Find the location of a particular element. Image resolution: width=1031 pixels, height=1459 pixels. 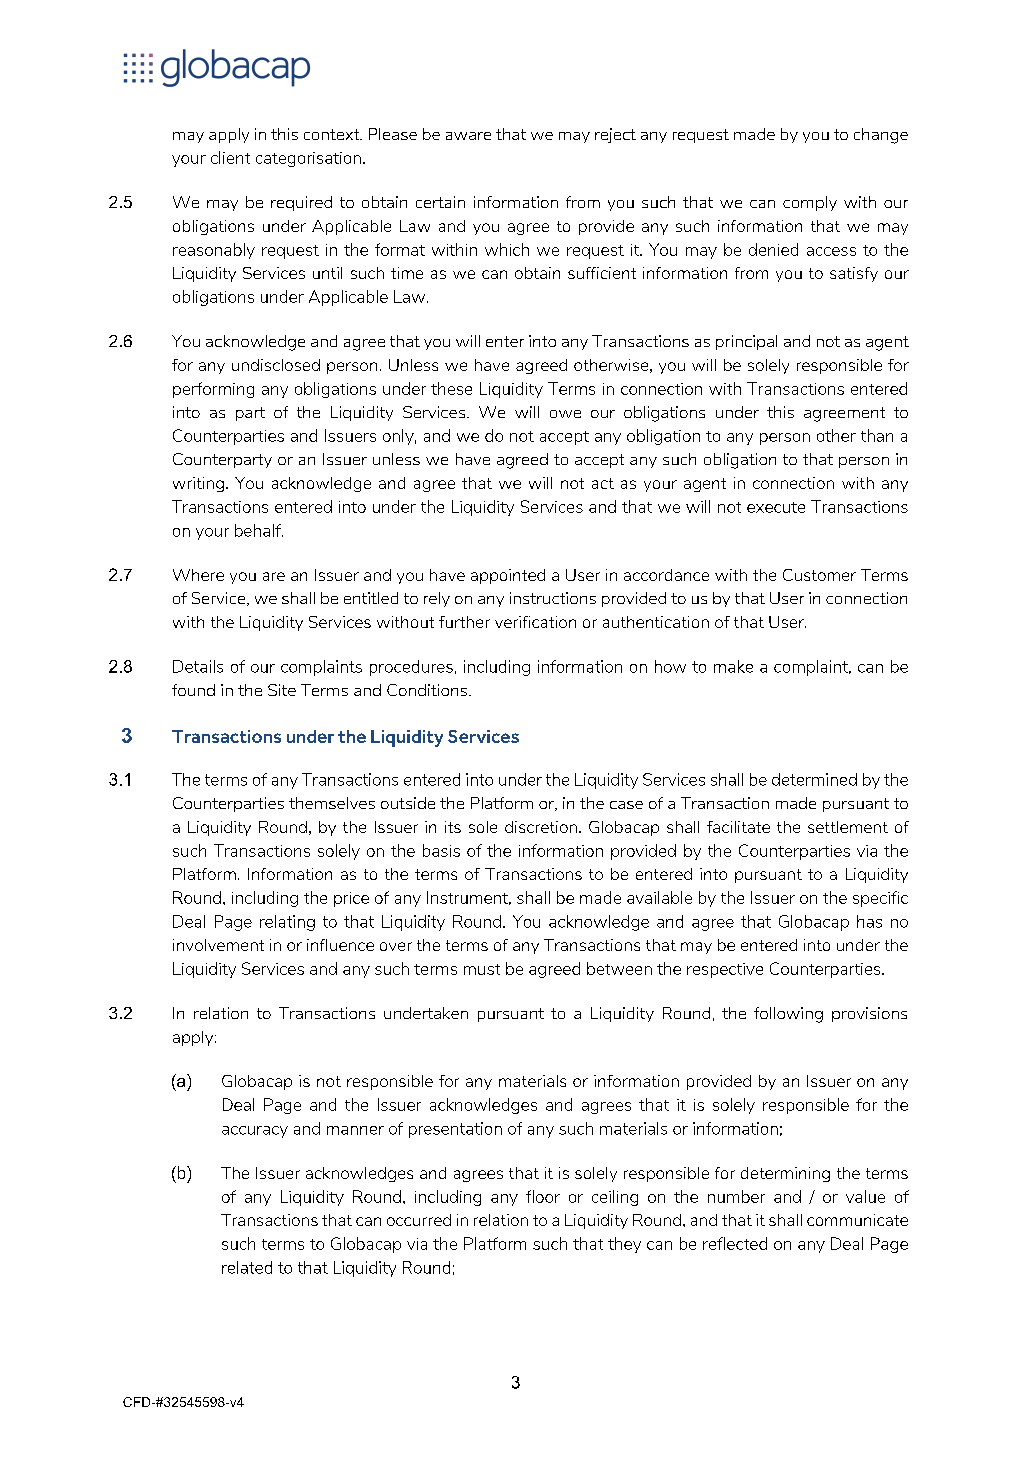

aware is located at coordinates (468, 136).
